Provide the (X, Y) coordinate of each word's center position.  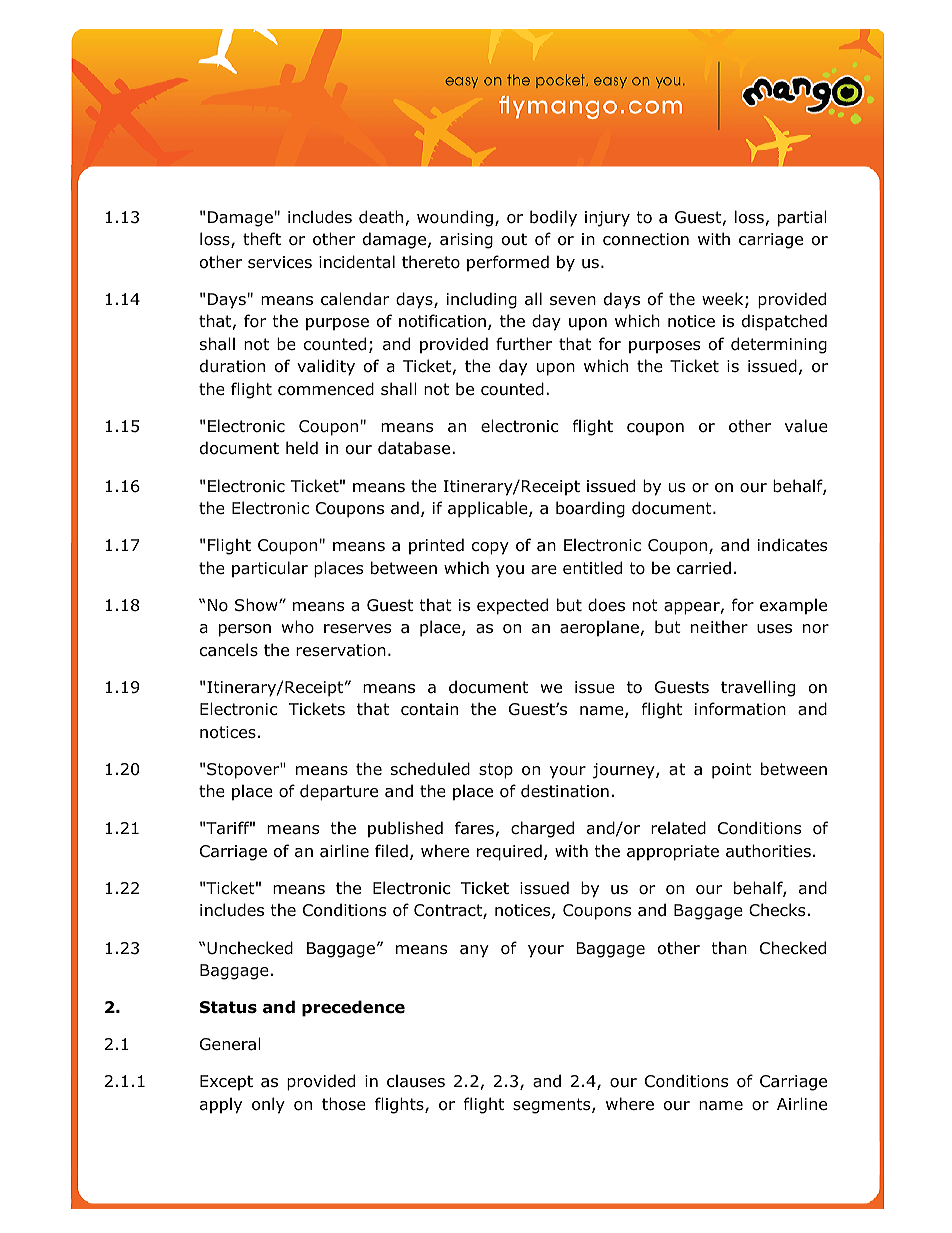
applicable (489, 509)
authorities (768, 851)
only (268, 1105)
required (509, 852)
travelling (758, 688)
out (514, 239)
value (806, 426)
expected (512, 606)
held (302, 448)
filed (391, 851)
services (280, 262)
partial (802, 218)
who (298, 627)
